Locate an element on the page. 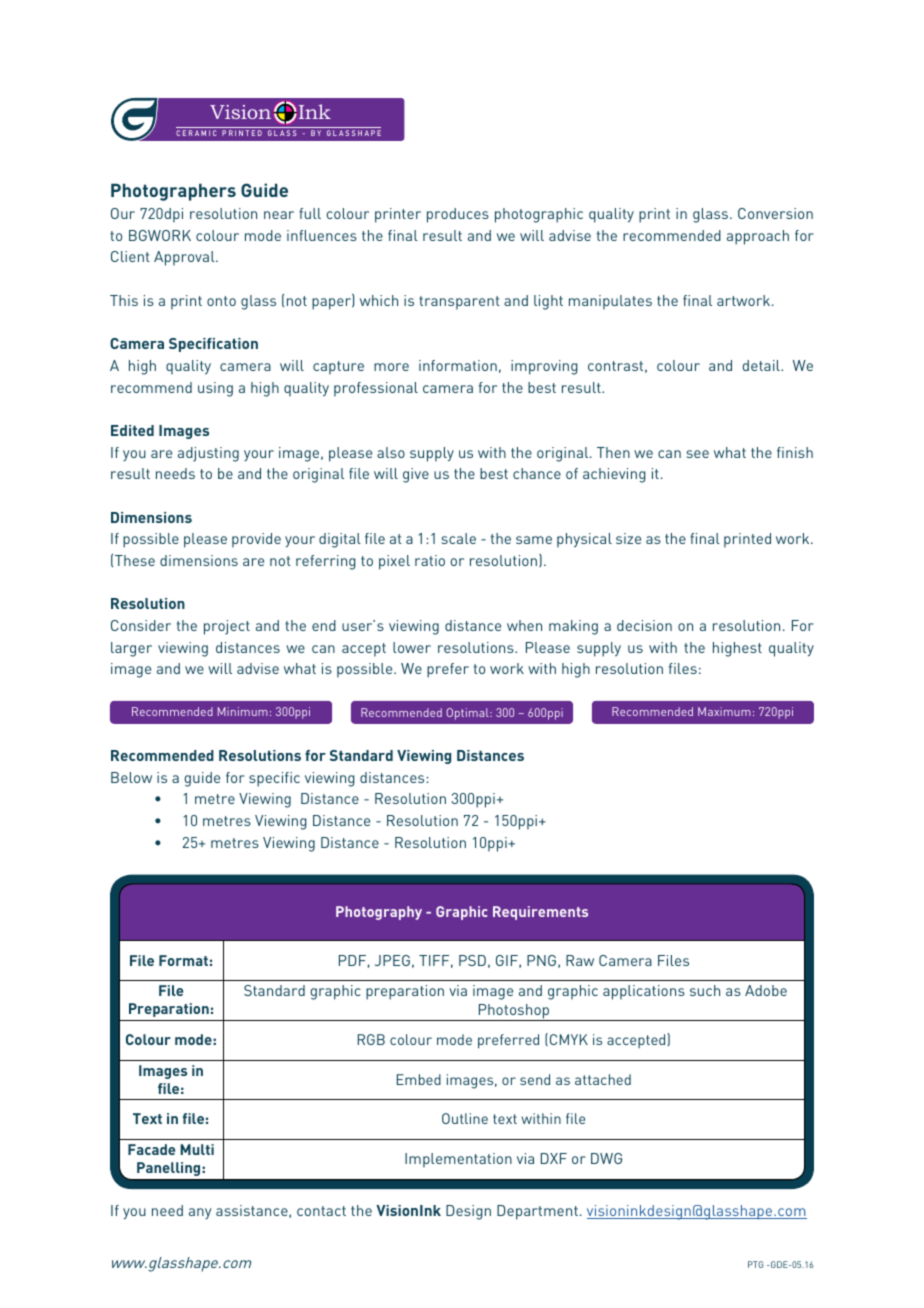  Minimum is located at coordinates (243, 711).
